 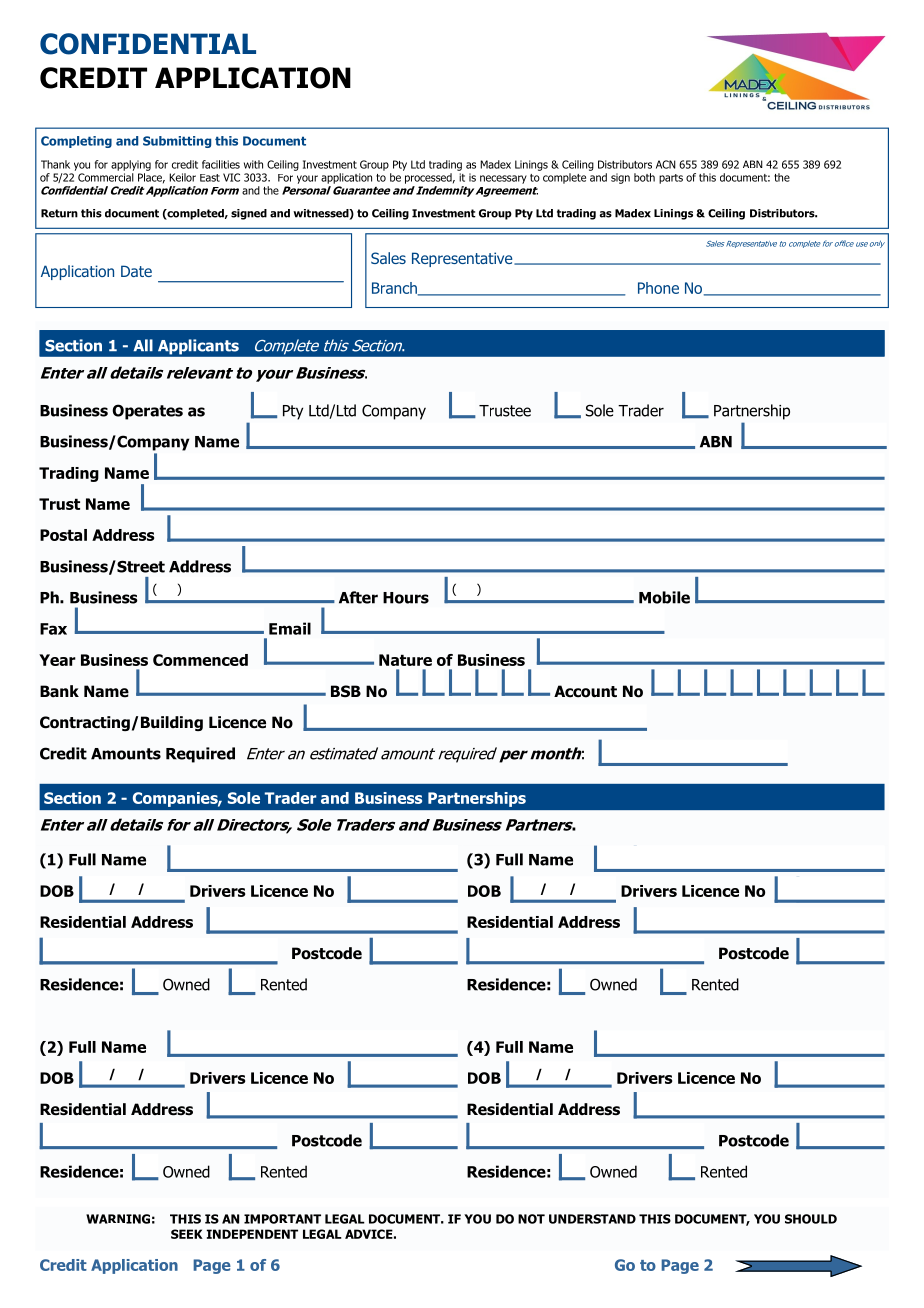 What do you see at coordinates (63, 535) in the document?
I see `Postal` at bounding box center [63, 535].
